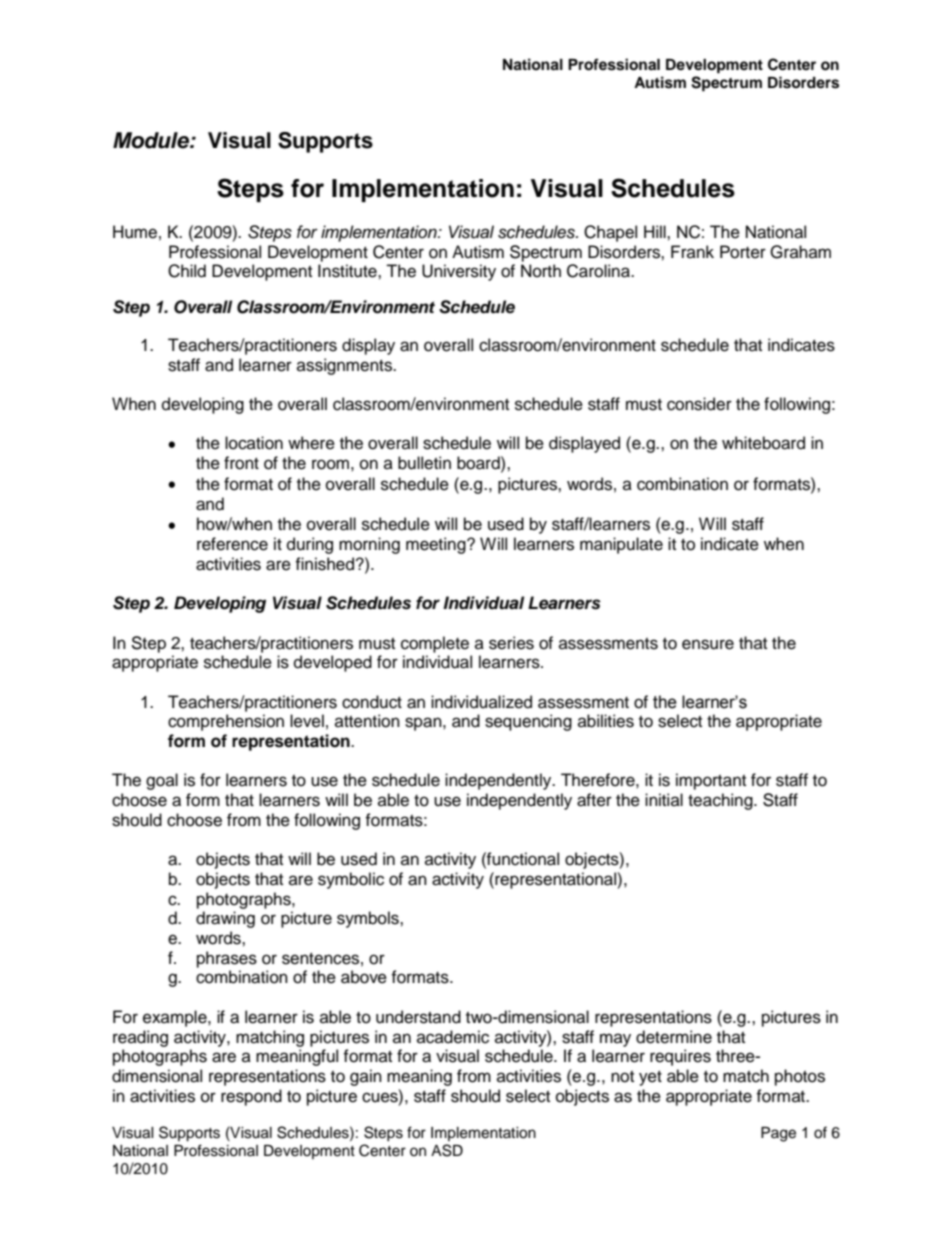 This image has height=1233, width=952. Describe the element at coordinates (656, 231) in the image. I see `Hill` at that location.
